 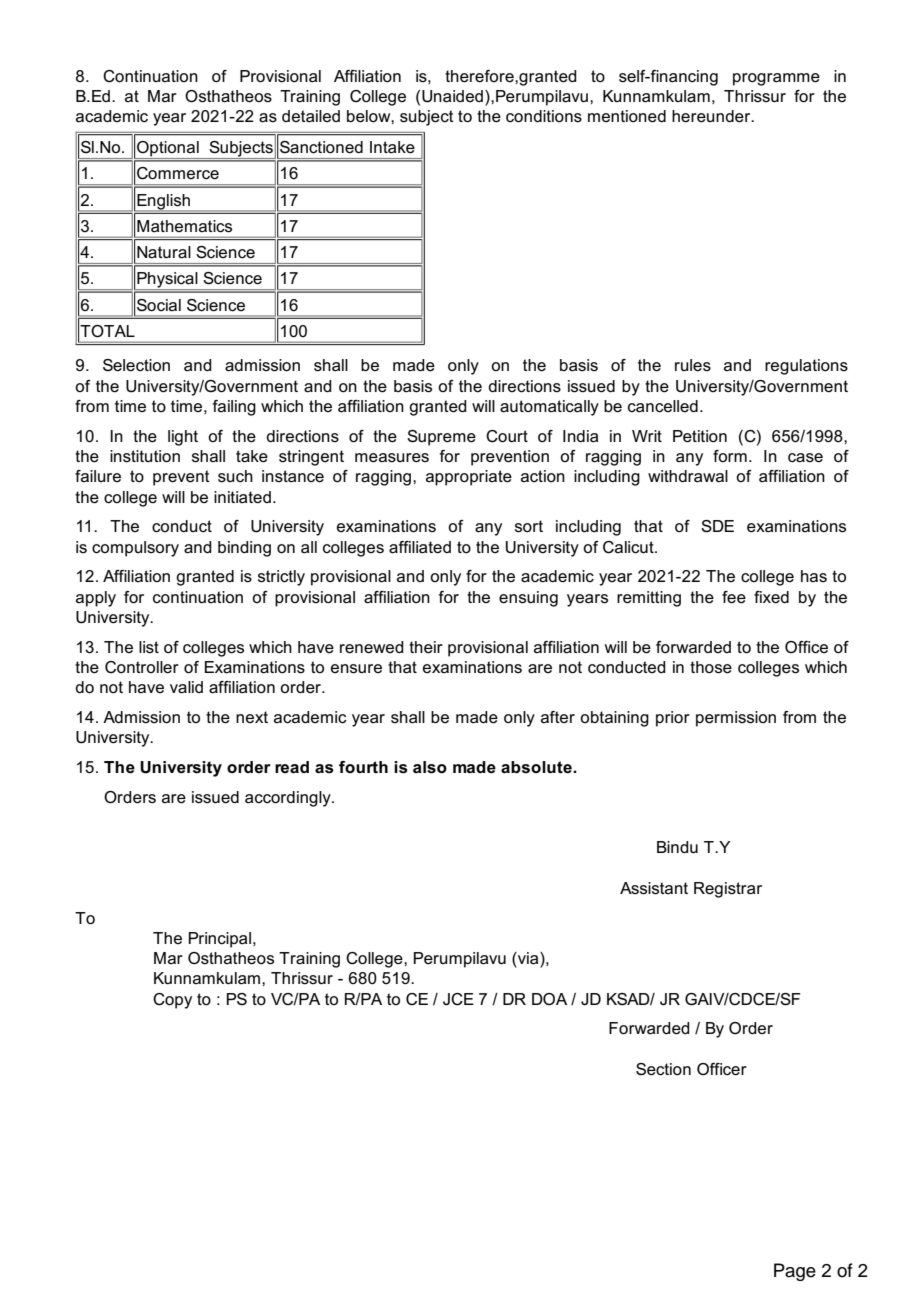 What do you see at coordinates (172, 1001) in the image?
I see `Copy` at bounding box center [172, 1001].
